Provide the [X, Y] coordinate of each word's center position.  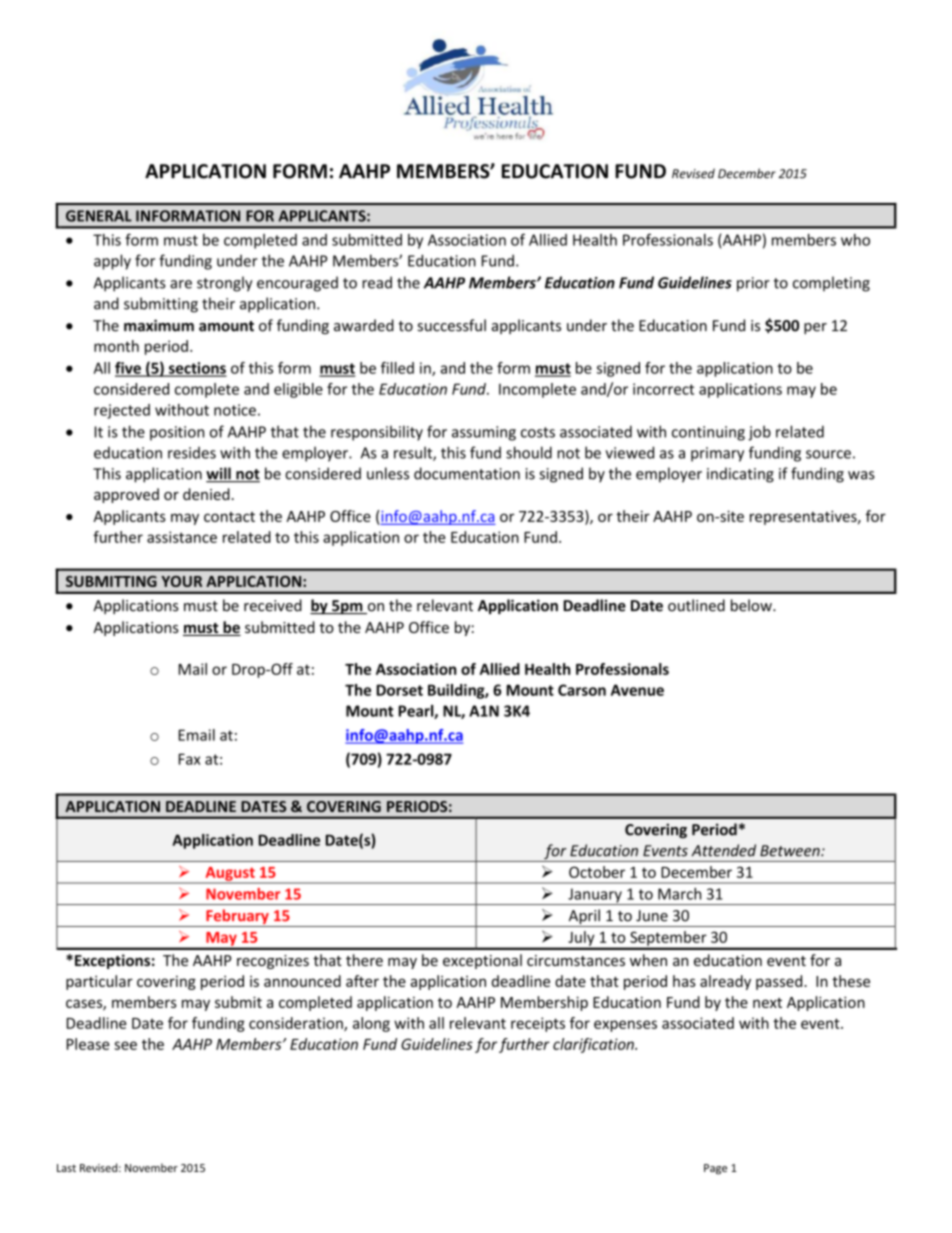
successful [452, 325]
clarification [594, 1045]
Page [715, 1169]
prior [753, 284]
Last [66, 1168]
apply [112, 262]
